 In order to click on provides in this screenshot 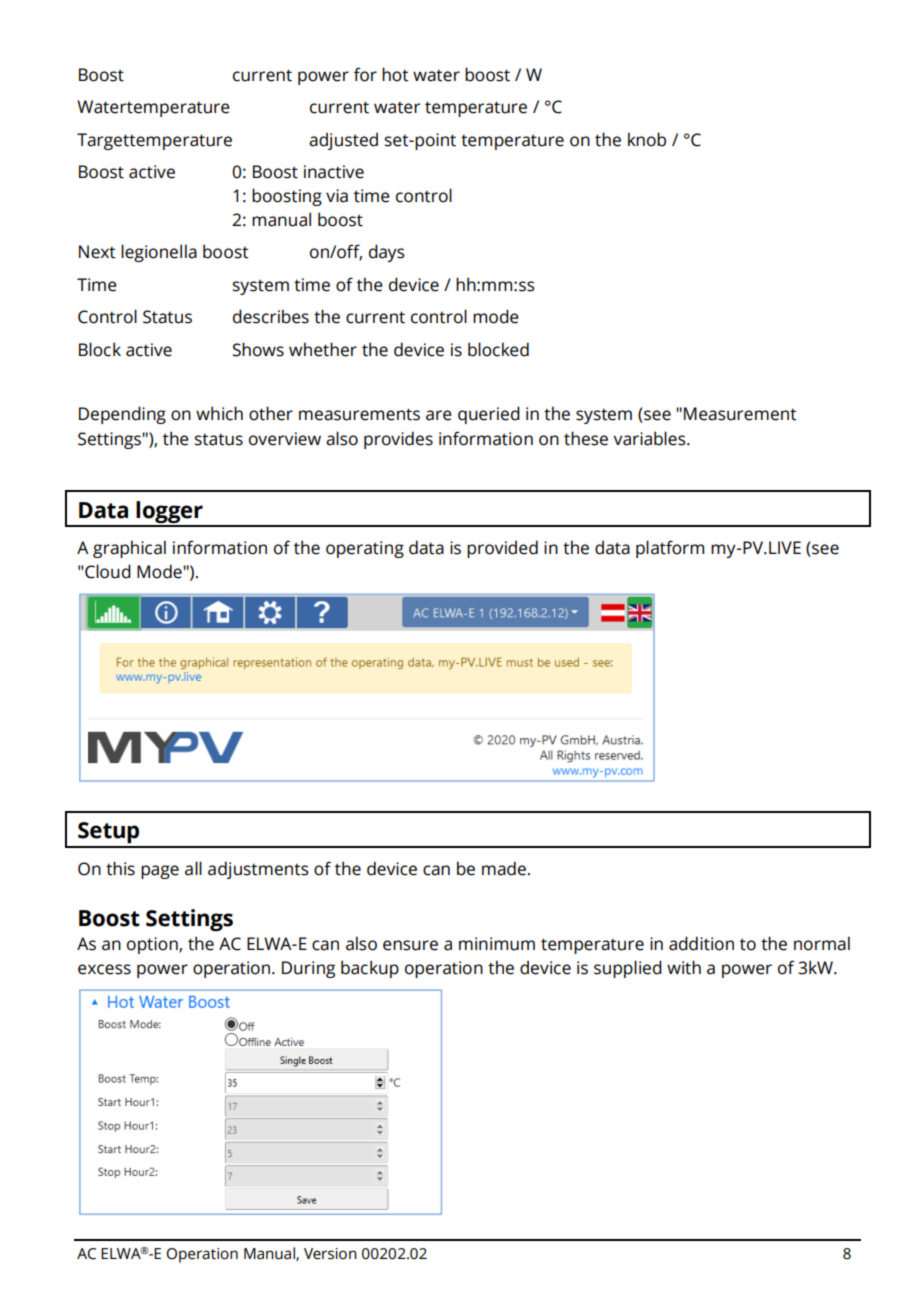, I will do `click(398, 440)`.
